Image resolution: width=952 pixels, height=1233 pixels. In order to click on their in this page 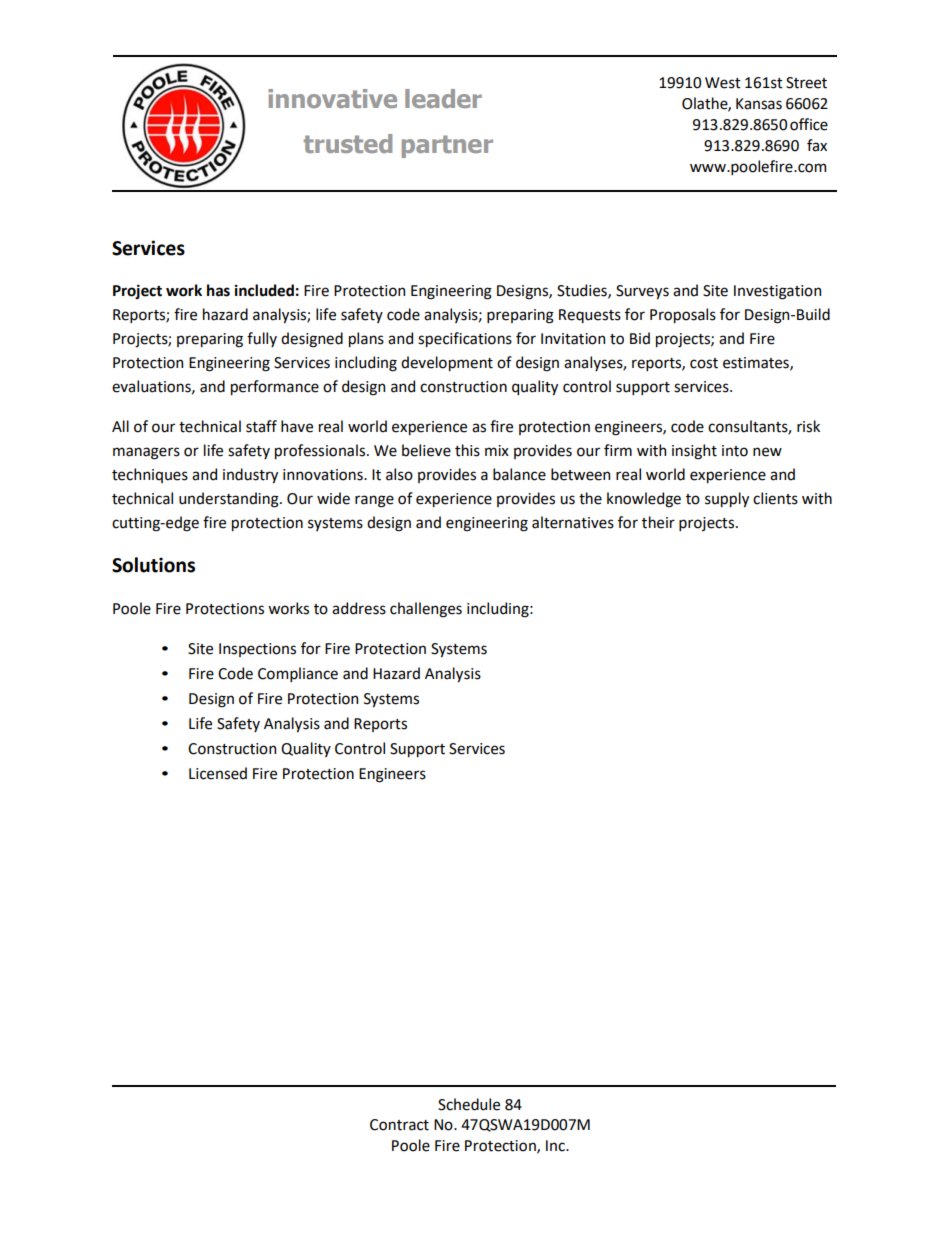, I will do `click(658, 522)`.
